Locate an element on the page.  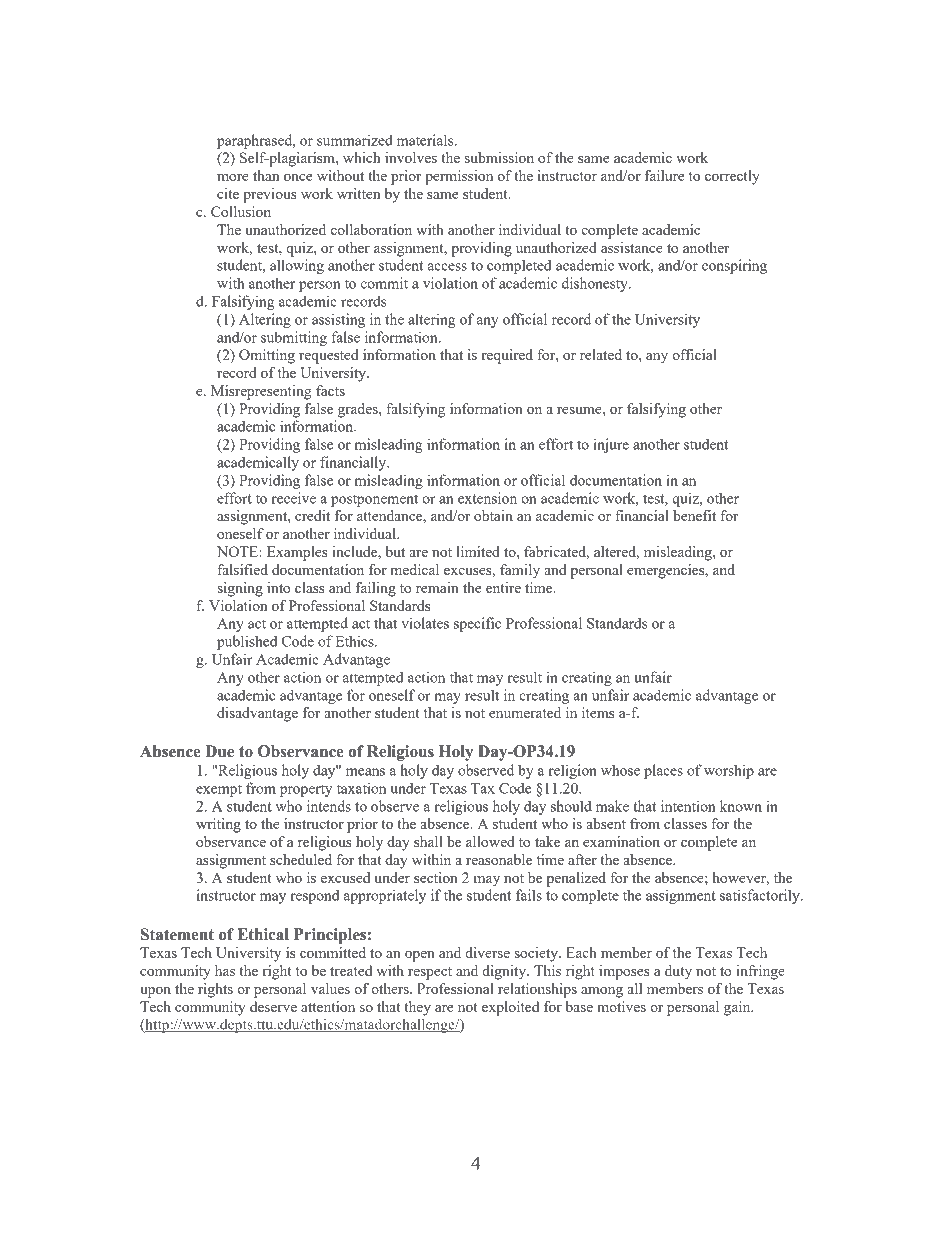
remain is located at coordinates (437, 587).
